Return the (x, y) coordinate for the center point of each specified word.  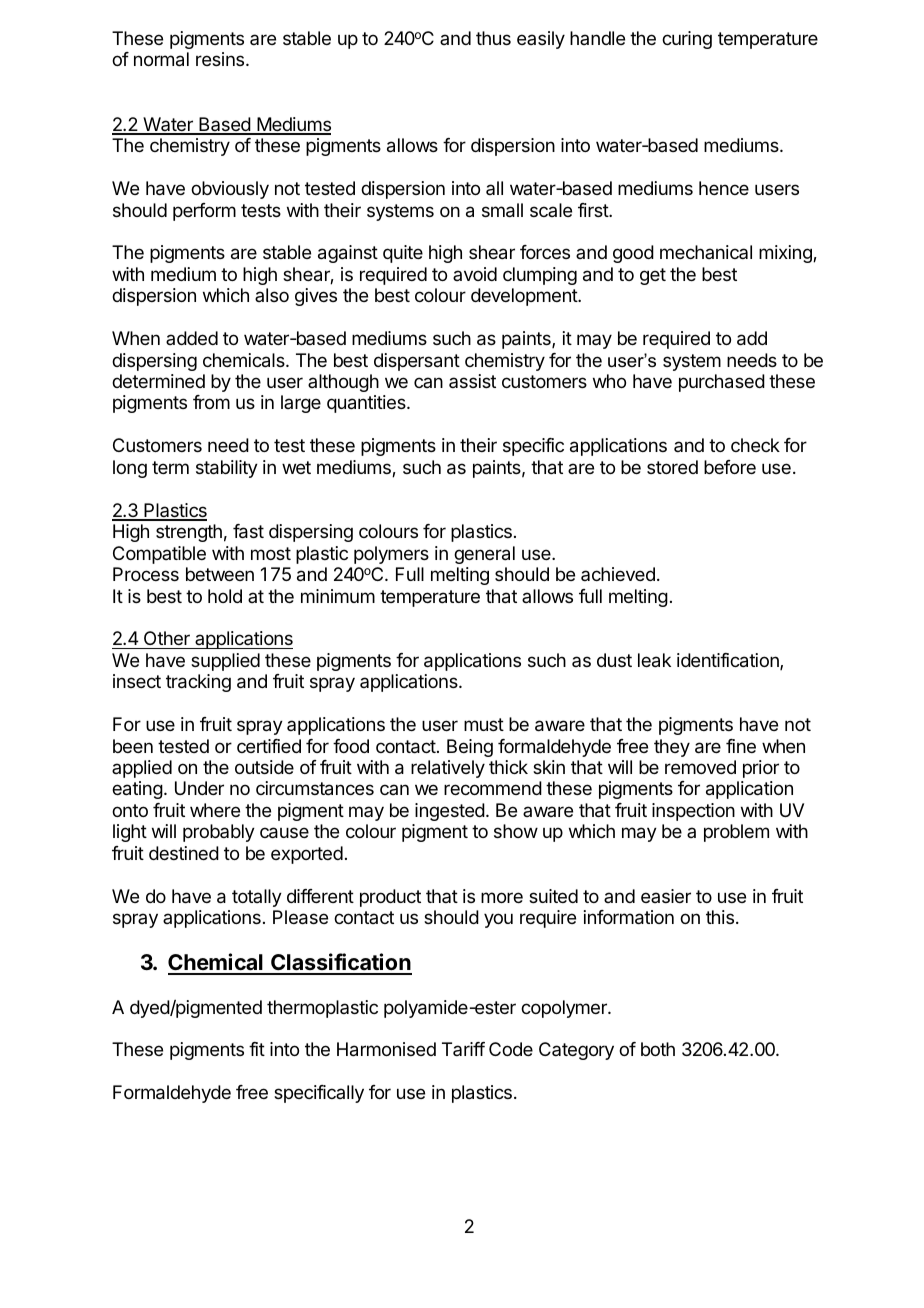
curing (687, 40)
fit (257, 1049)
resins (221, 59)
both (658, 1049)
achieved (618, 574)
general (484, 555)
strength (189, 533)
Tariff (463, 1049)
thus (493, 38)
